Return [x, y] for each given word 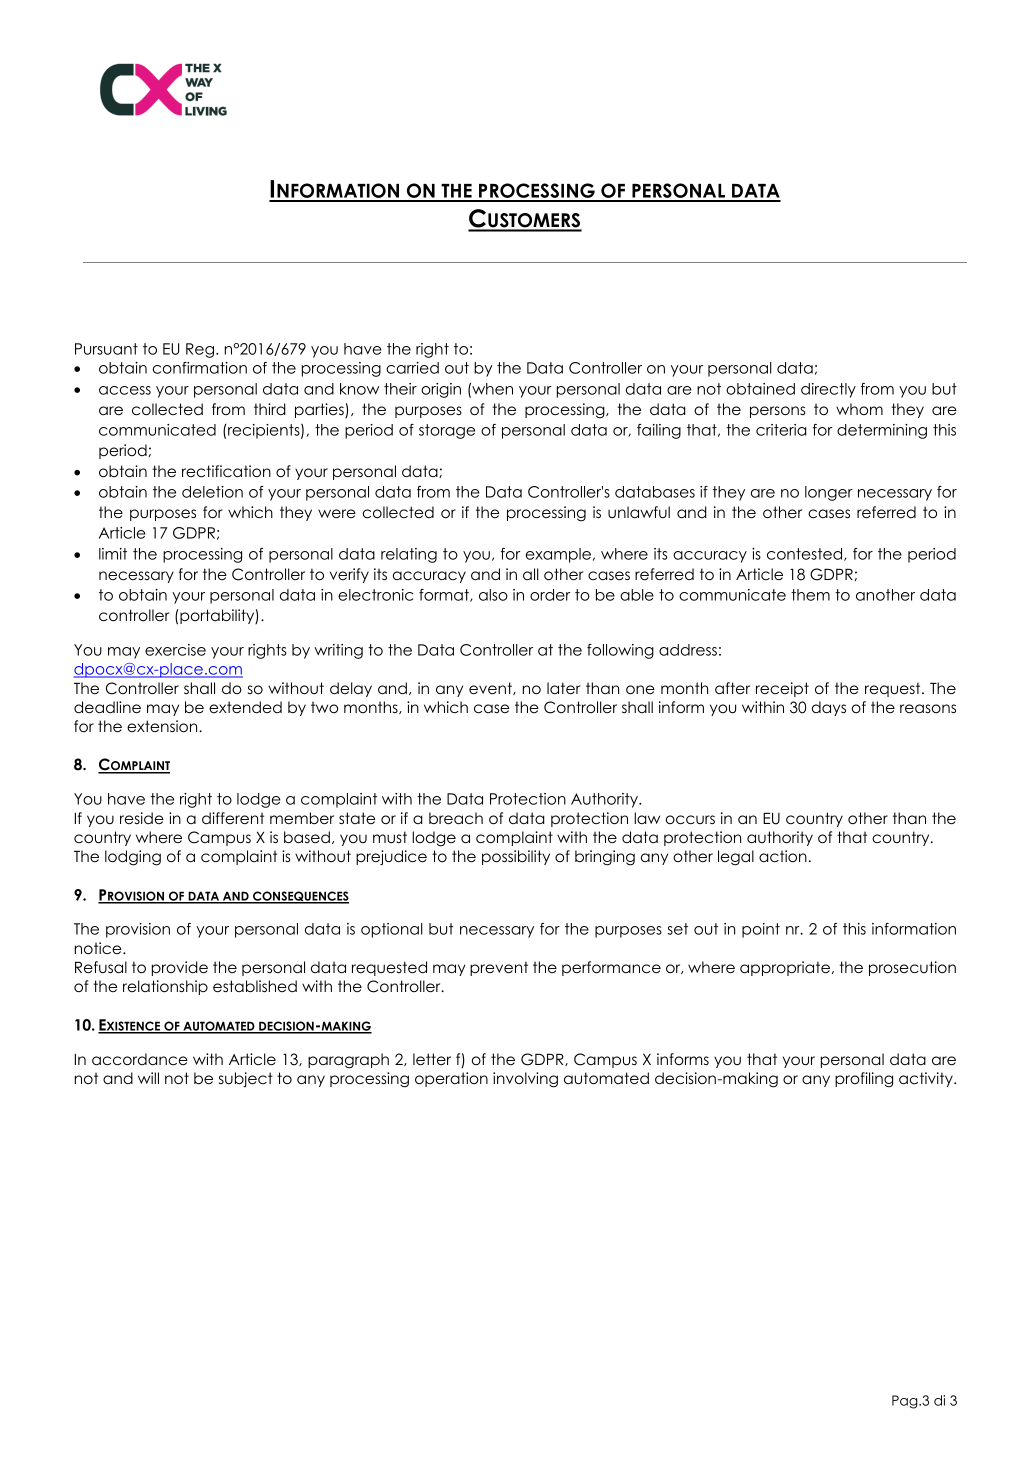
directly [828, 390]
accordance [140, 1059]
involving [525, 1080]
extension [163, 726]
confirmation [200, 368]
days [829, 708]
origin [441, 390]
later [563, 688]
